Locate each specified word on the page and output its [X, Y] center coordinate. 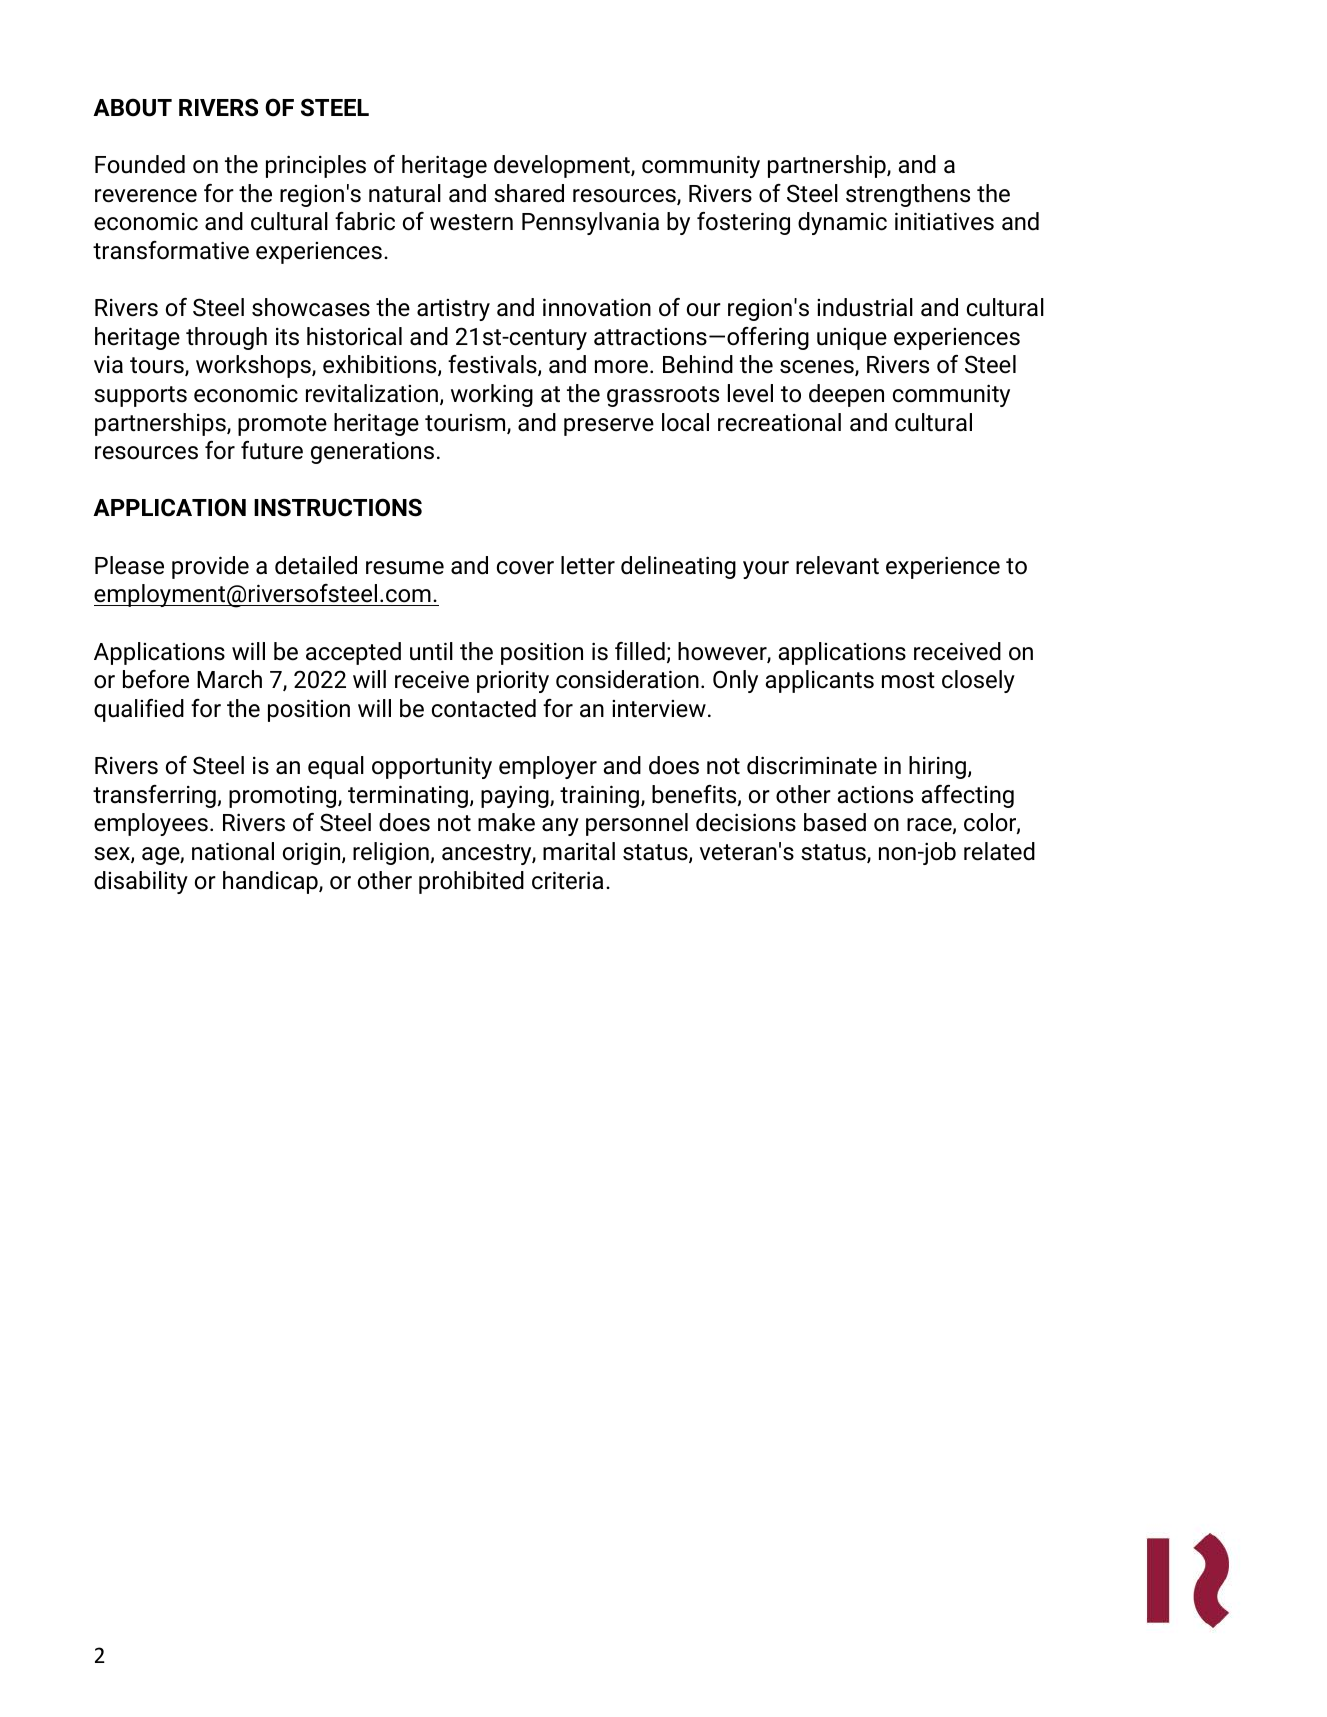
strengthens [908, 195]
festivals [493, 365]
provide [210, 567]
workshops [254, 366]
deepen [846, 395]
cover [525, 568]
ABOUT [132, 107]
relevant [837, 565]
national [233, 851]
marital [579, 851]
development [563, 166]
